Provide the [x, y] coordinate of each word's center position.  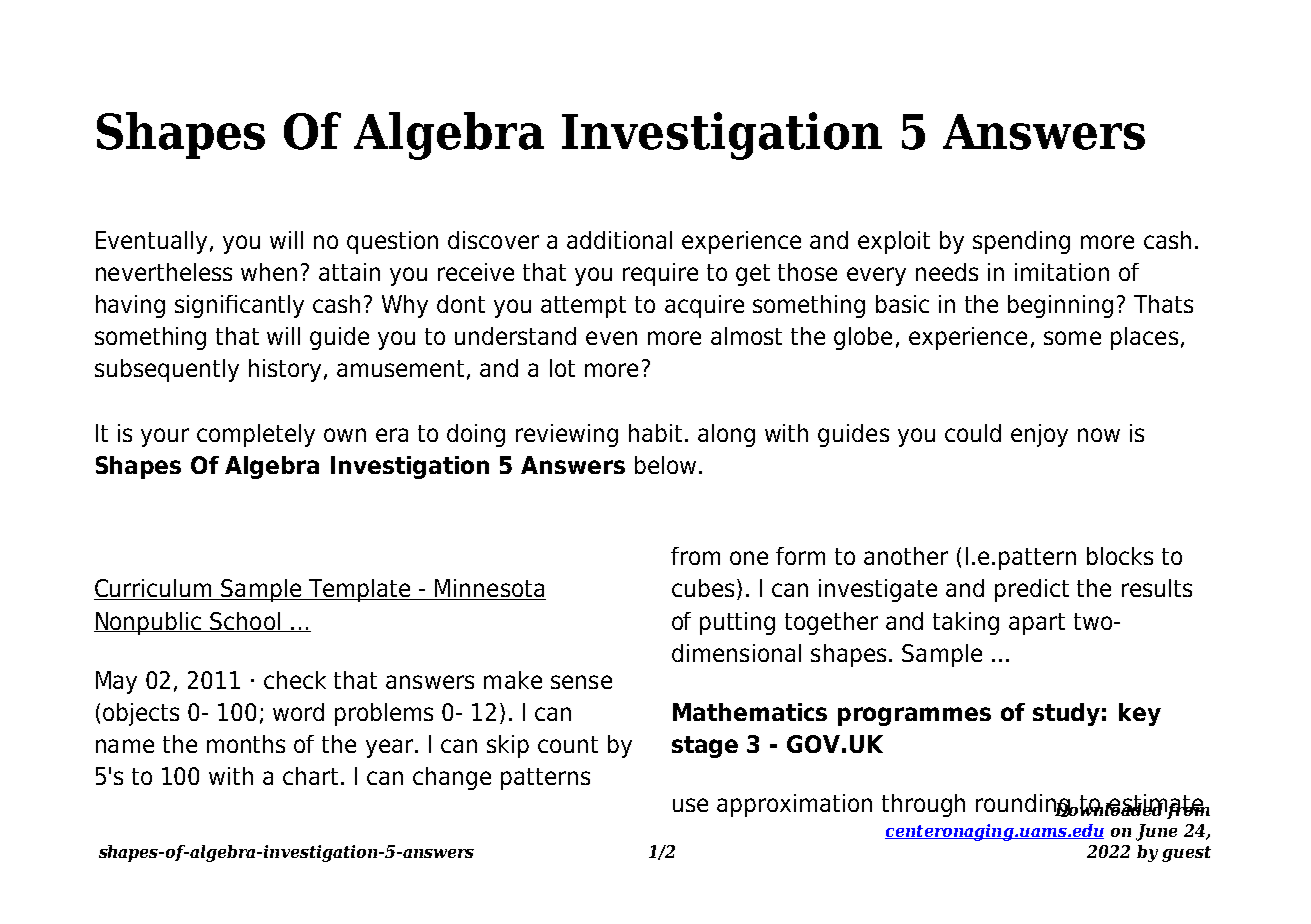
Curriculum [154, 589]
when [269, 272]
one [749, 558]
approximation [794, 805]
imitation [1062, 272]
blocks [1120, 556]
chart [310, 776]
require [660, 274]
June [1156, 832]
